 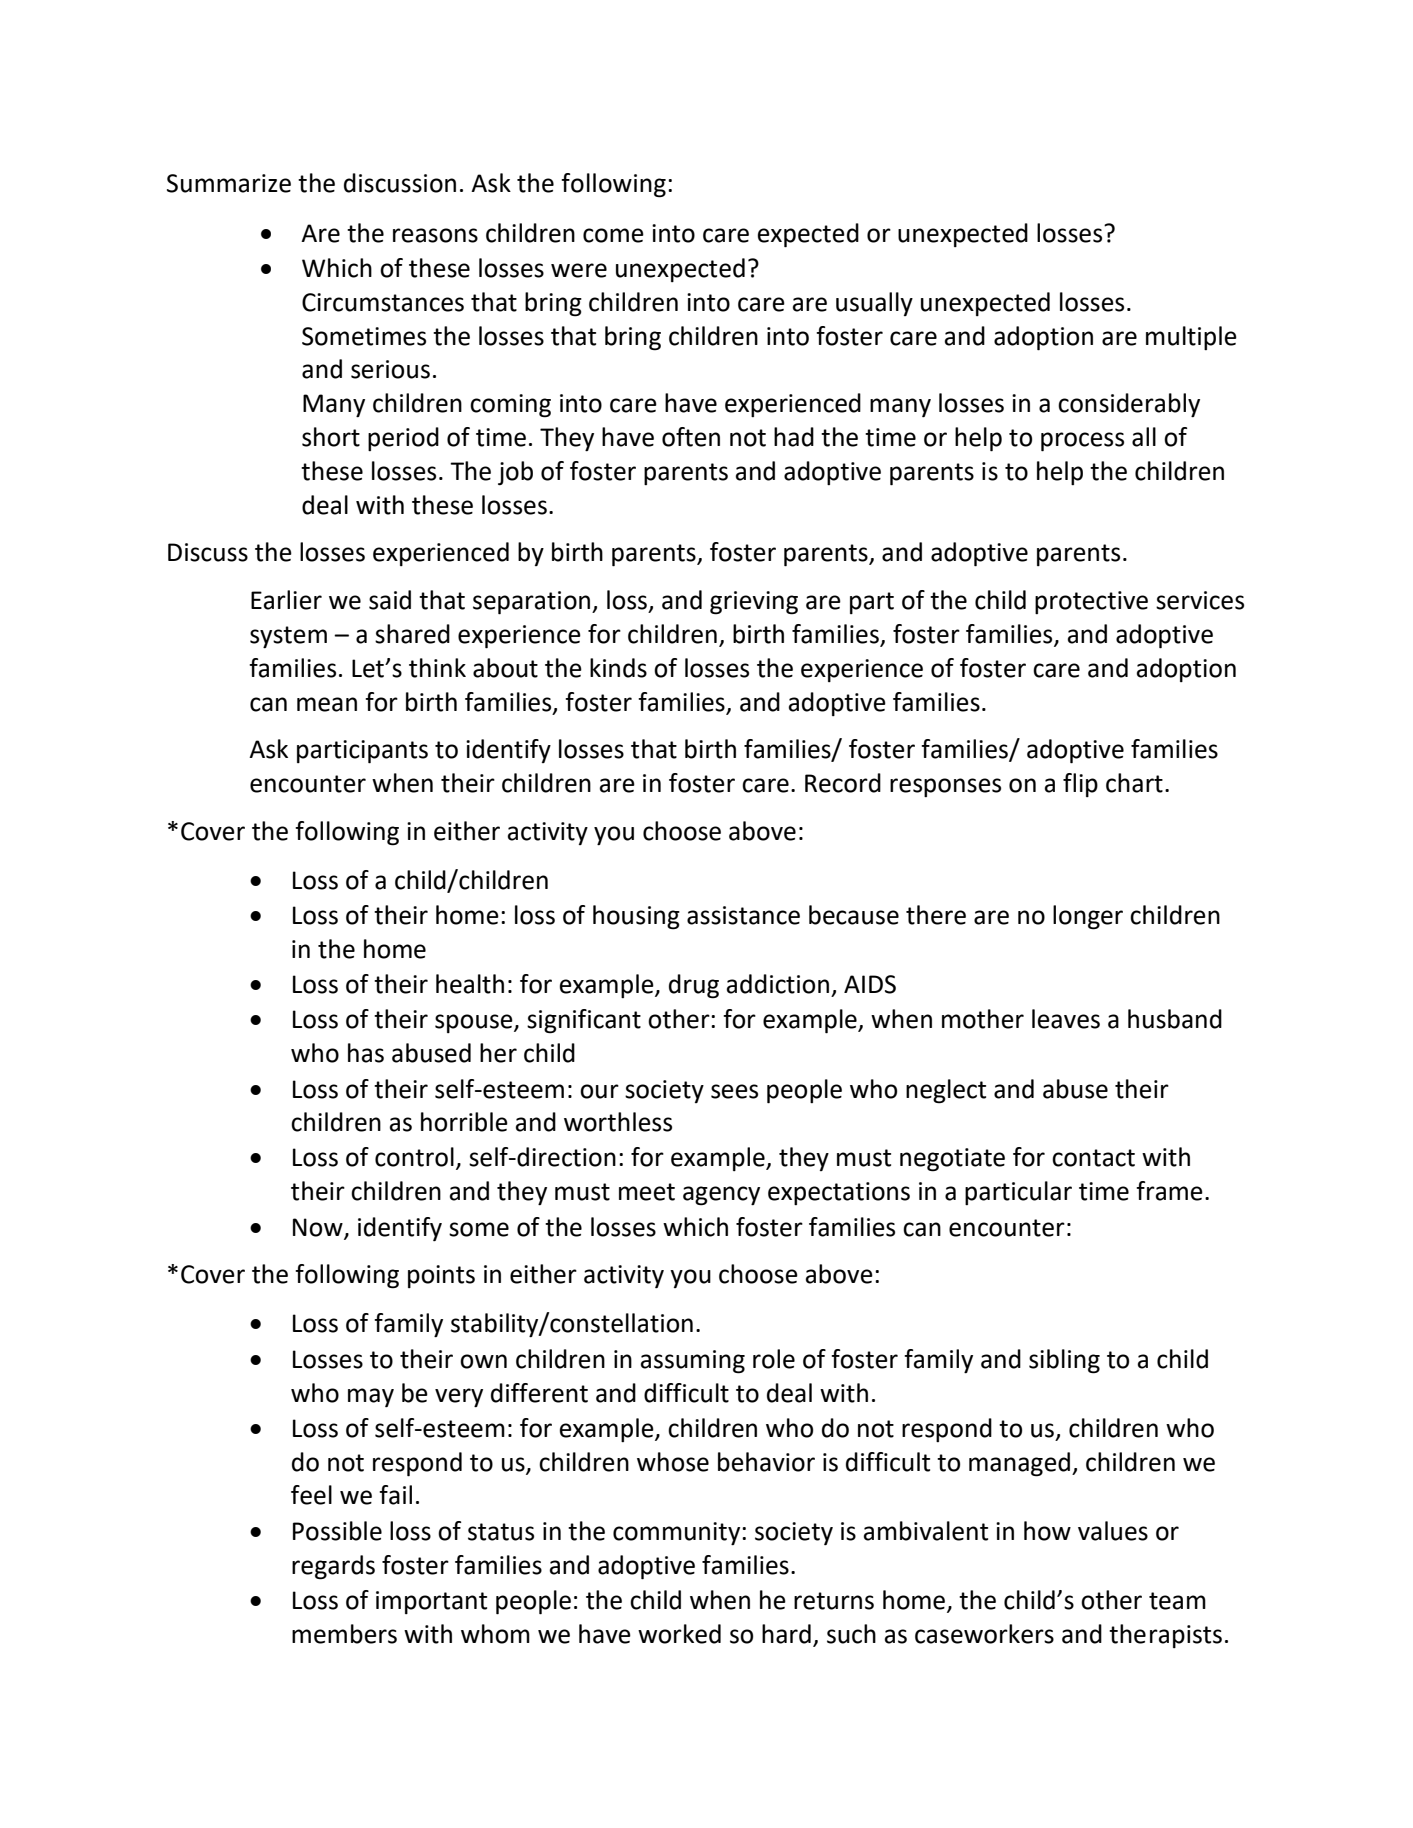 I want to click on Record, so click(x=843, y=783).
